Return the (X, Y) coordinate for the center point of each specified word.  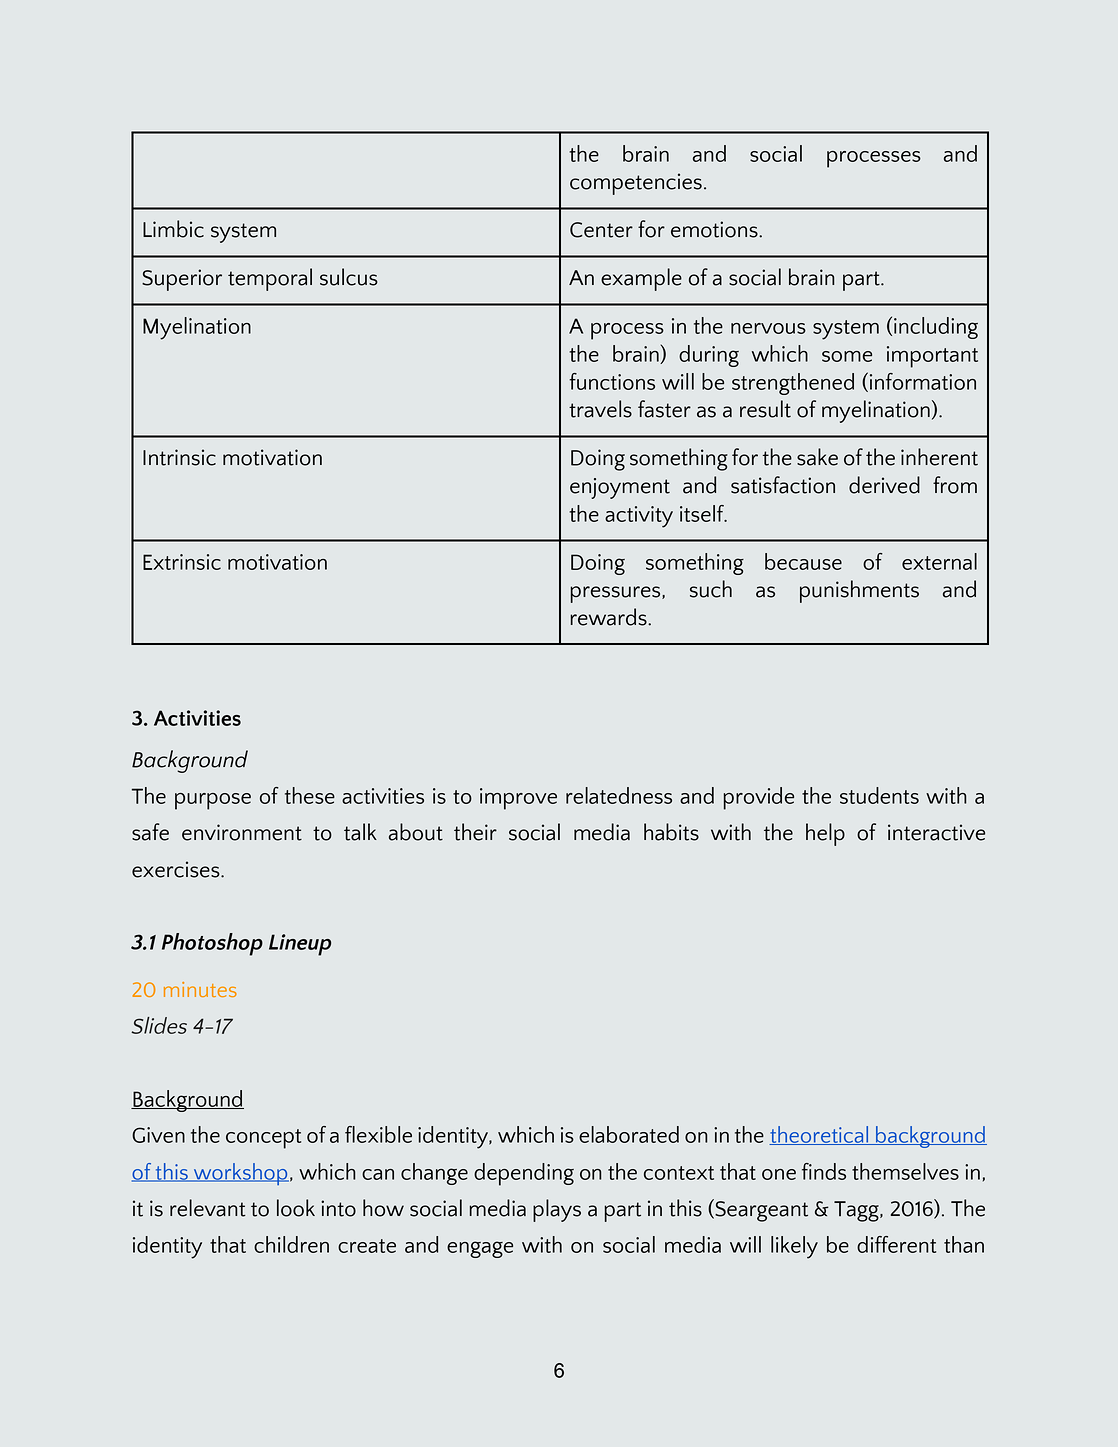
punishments (859, 591)
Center (601, 230)
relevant (208, 1208)
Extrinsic (182, 562)
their (475, 832)
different (896, 1244)
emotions (715, 229)
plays (557, 1210)
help (825, 834)
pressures (617, 594)
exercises (177, 869)
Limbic (173, 229)
